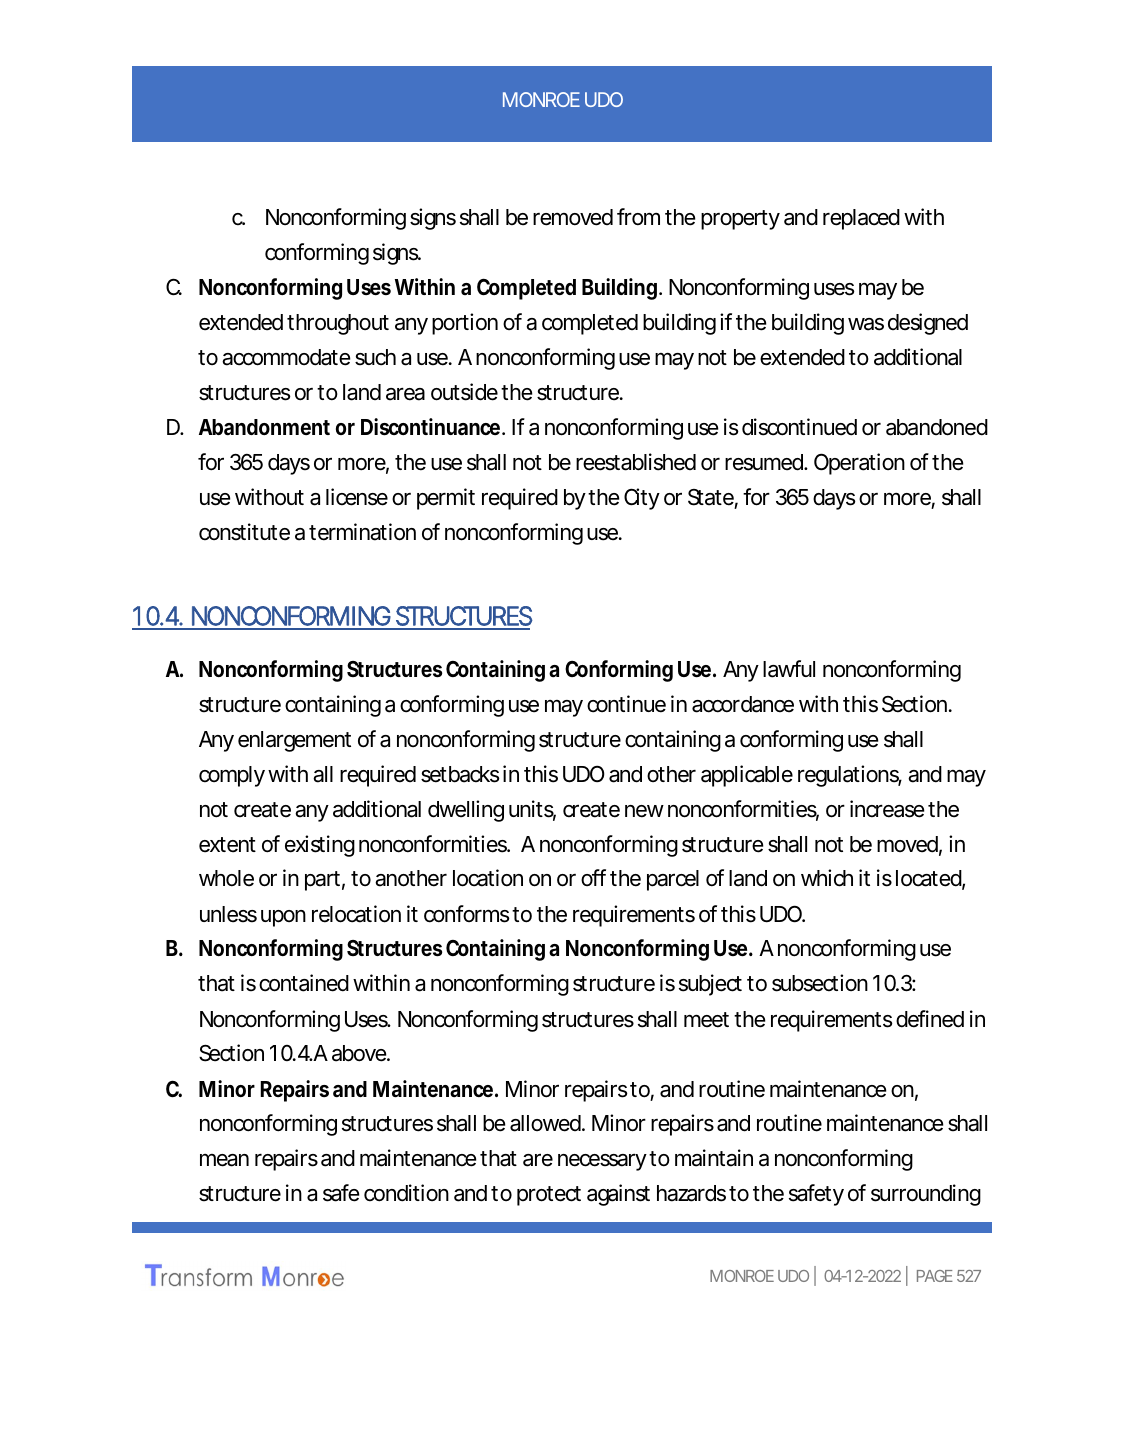 This image has height=1454, width=1124. Describe the element at coordinates (338, 324) in the image. I see `throughout` at that location.
